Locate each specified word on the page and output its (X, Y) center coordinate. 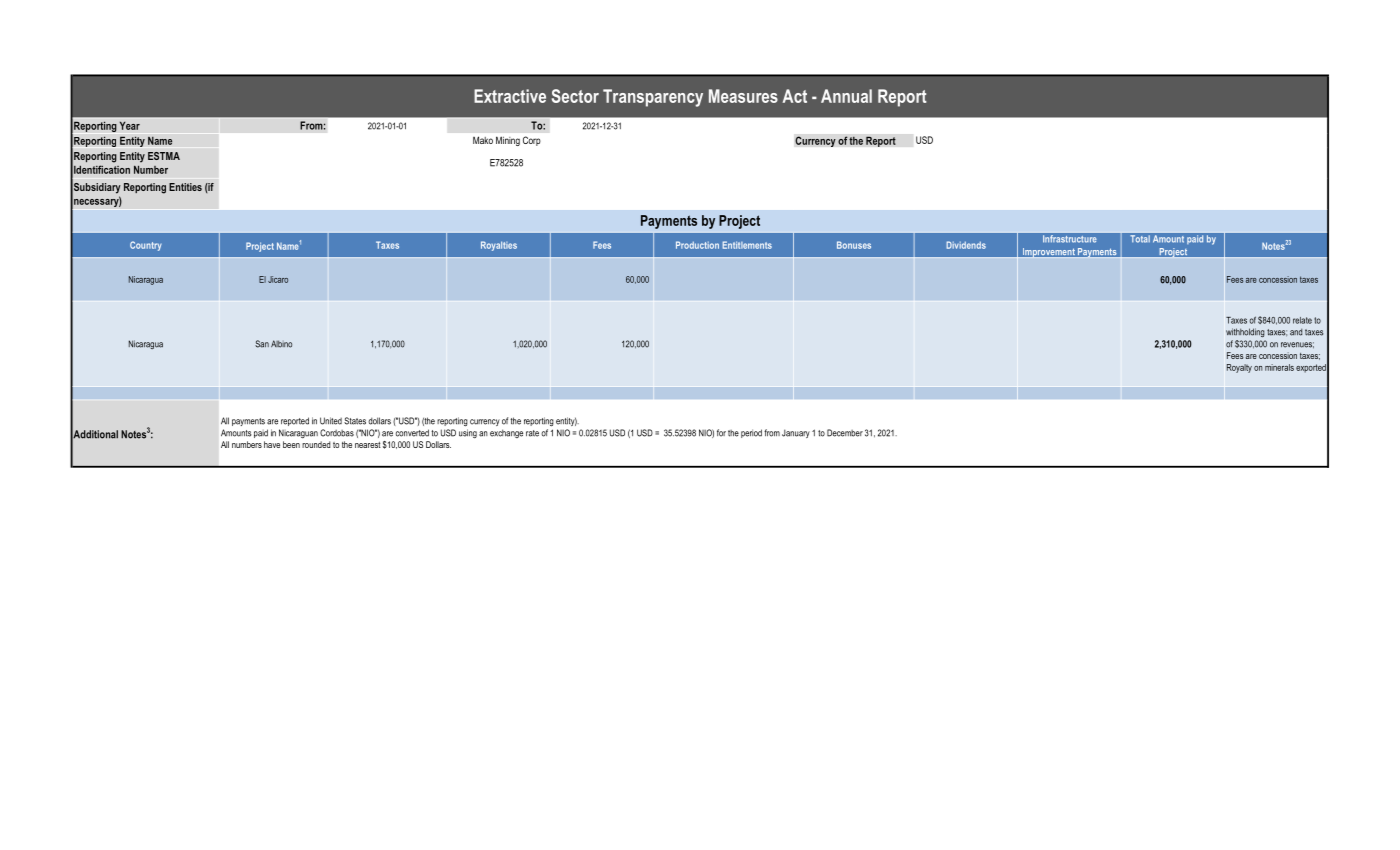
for (721, 433)
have (272, 444)
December (845, 433)
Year (130, 125)
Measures (743, 96)
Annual (846, 96)
